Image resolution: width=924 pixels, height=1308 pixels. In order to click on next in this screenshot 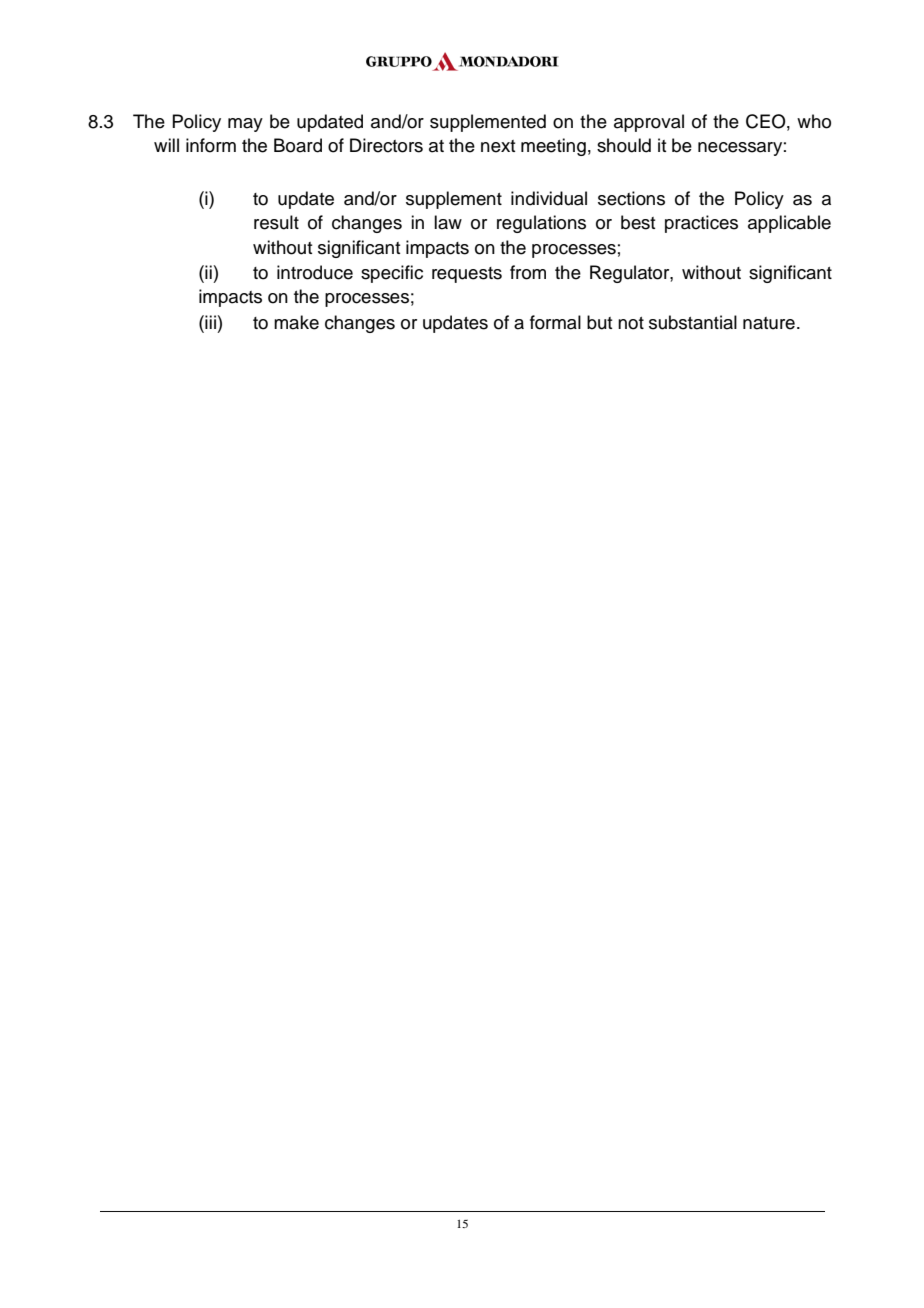, I will do `click(498, 146)`.
